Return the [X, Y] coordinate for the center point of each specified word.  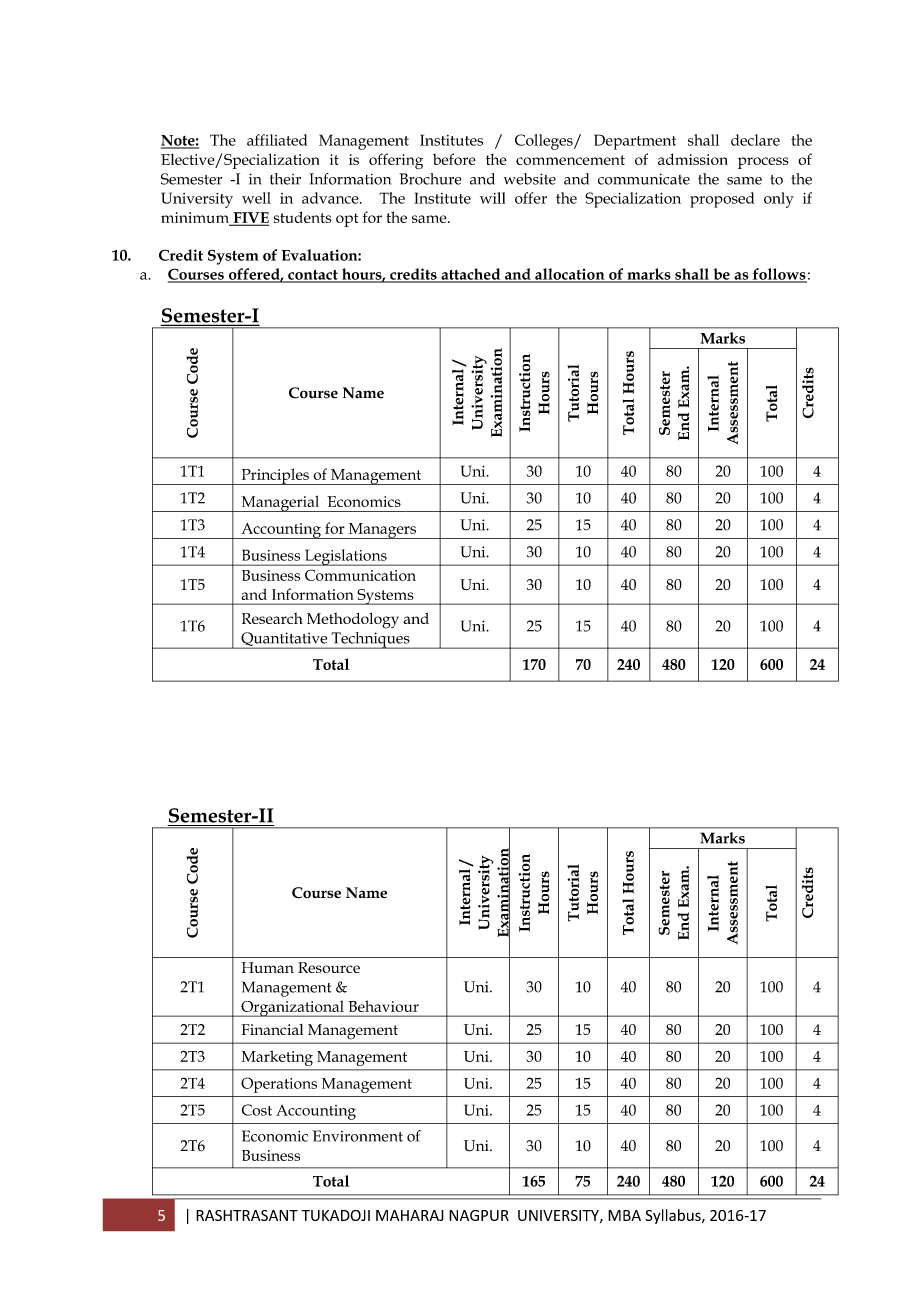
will [493, 198]
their [285, 179]
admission [693, 159]
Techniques [370, 640]
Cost [257, 1110]
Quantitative [284, 640]
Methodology [353, 621]
